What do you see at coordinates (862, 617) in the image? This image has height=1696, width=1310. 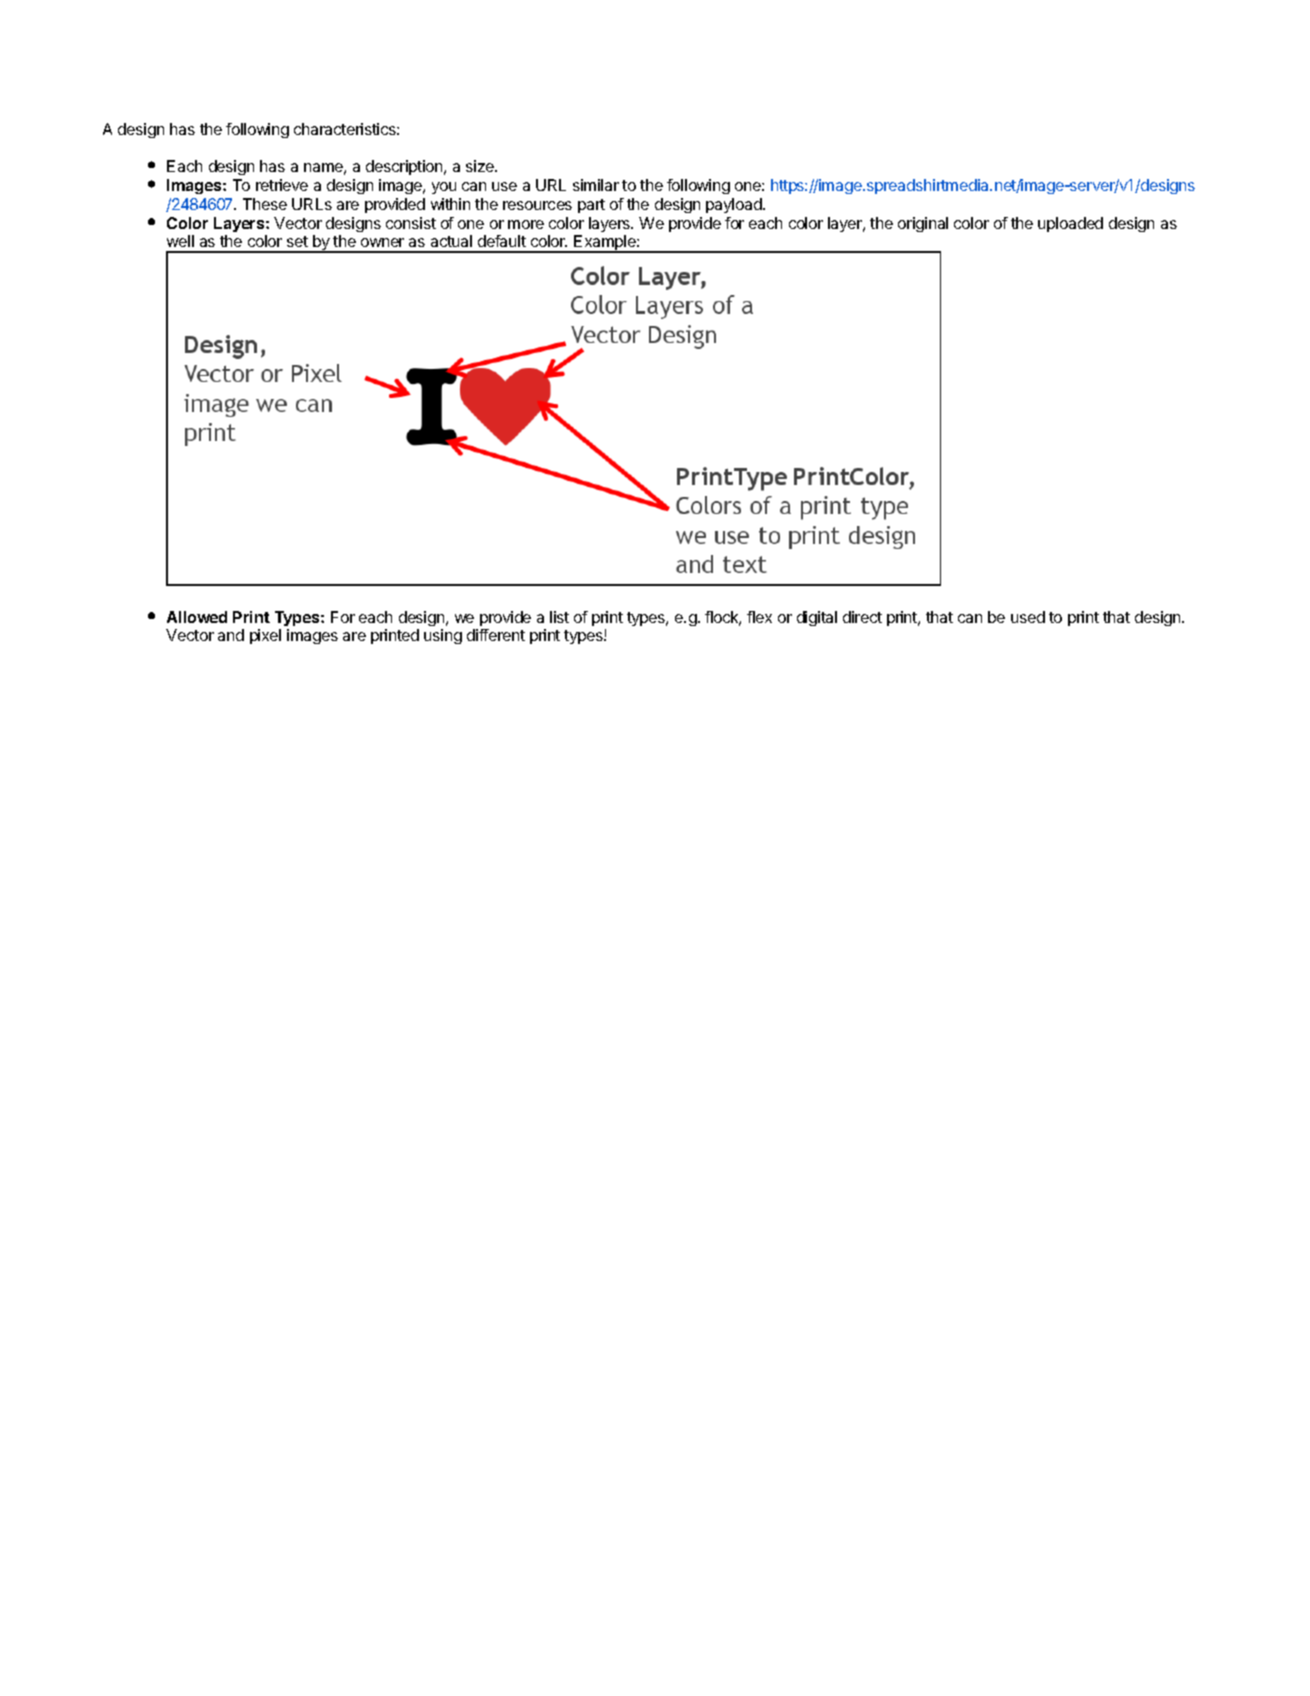 I see `direct` at bounding box center [862, 617].
